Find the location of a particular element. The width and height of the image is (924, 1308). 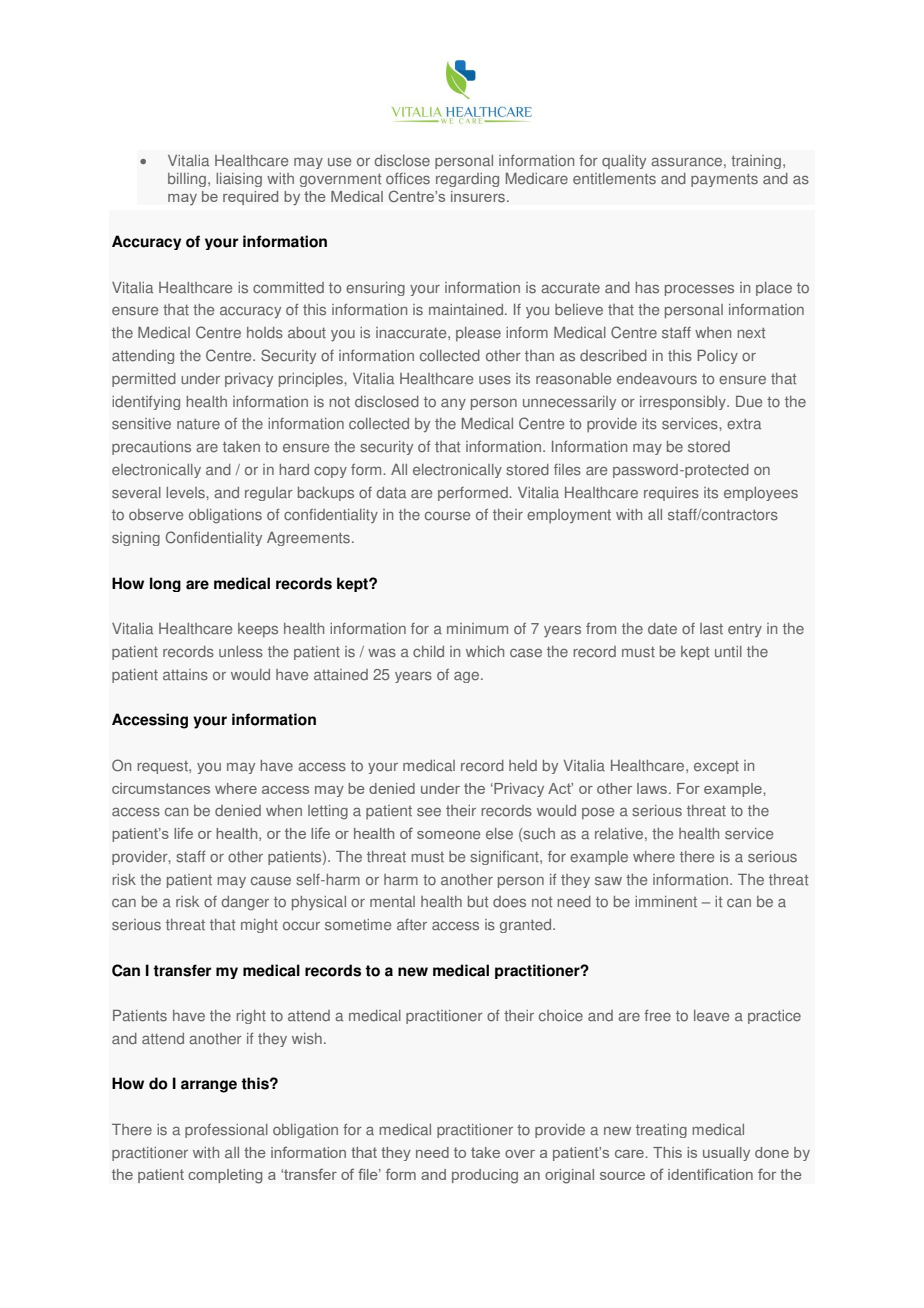

attains is located at coordinates (185, 675).
